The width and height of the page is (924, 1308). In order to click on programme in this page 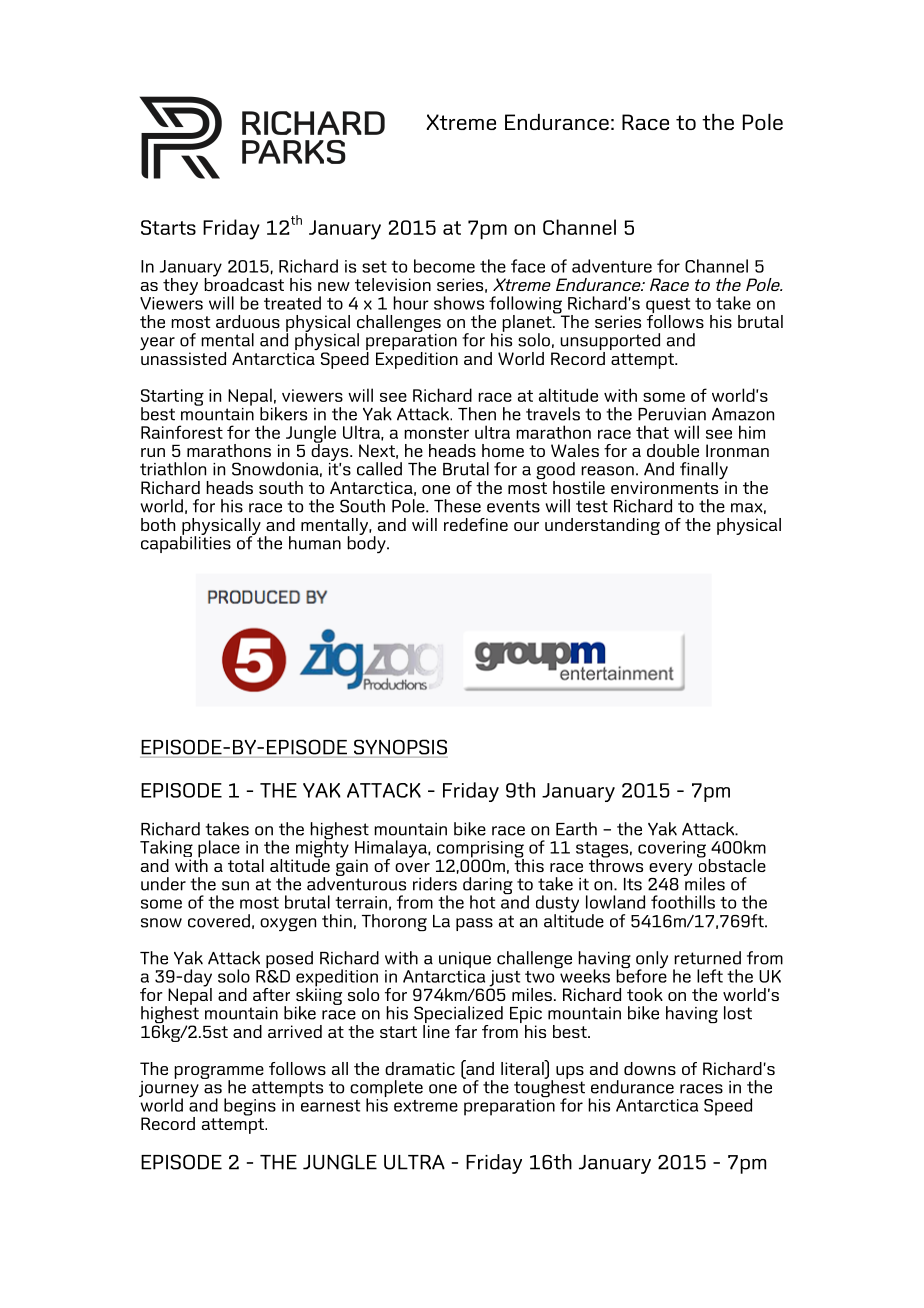, I will do `click(219, 1073)`.
